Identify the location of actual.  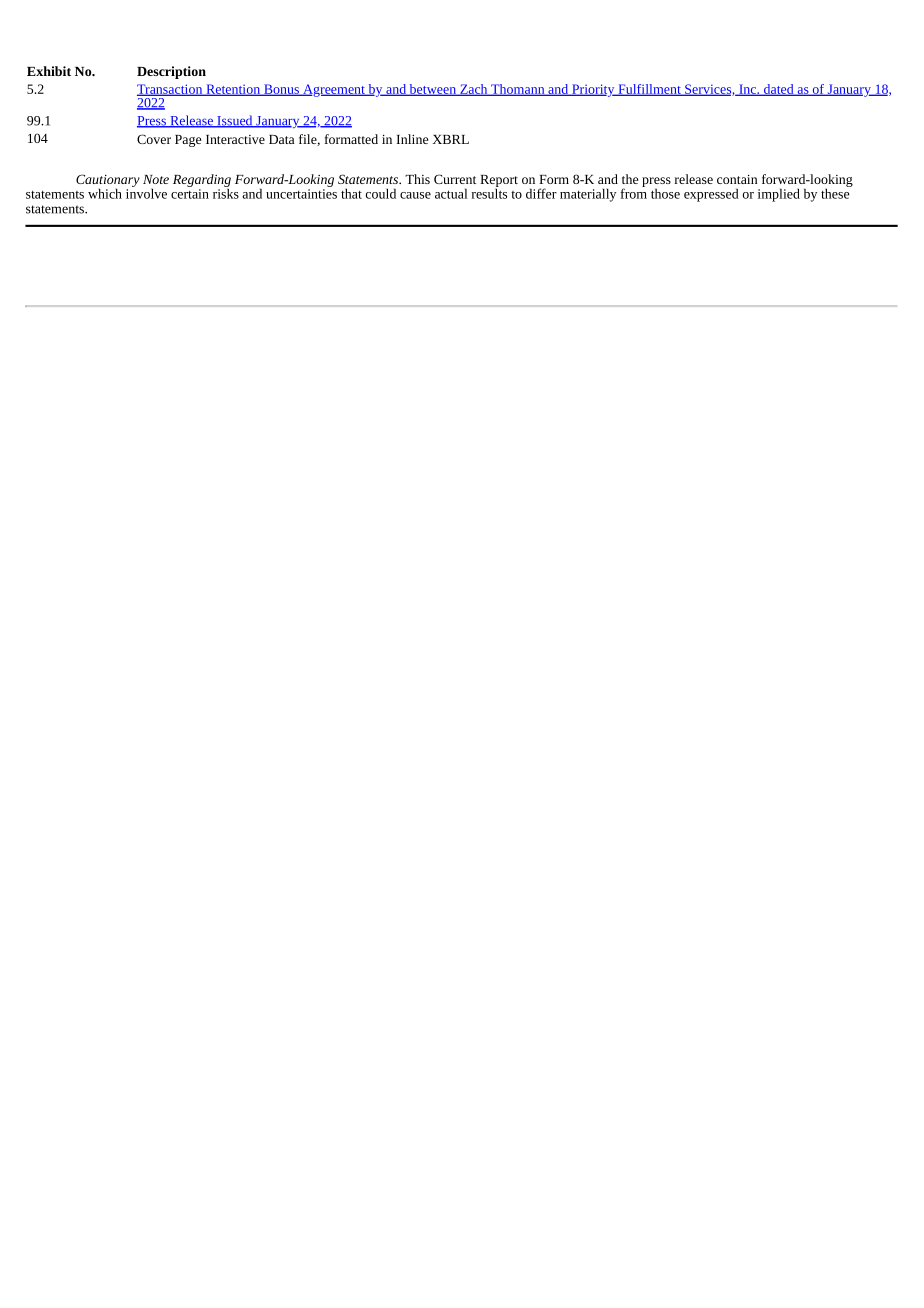
(451, 193).
